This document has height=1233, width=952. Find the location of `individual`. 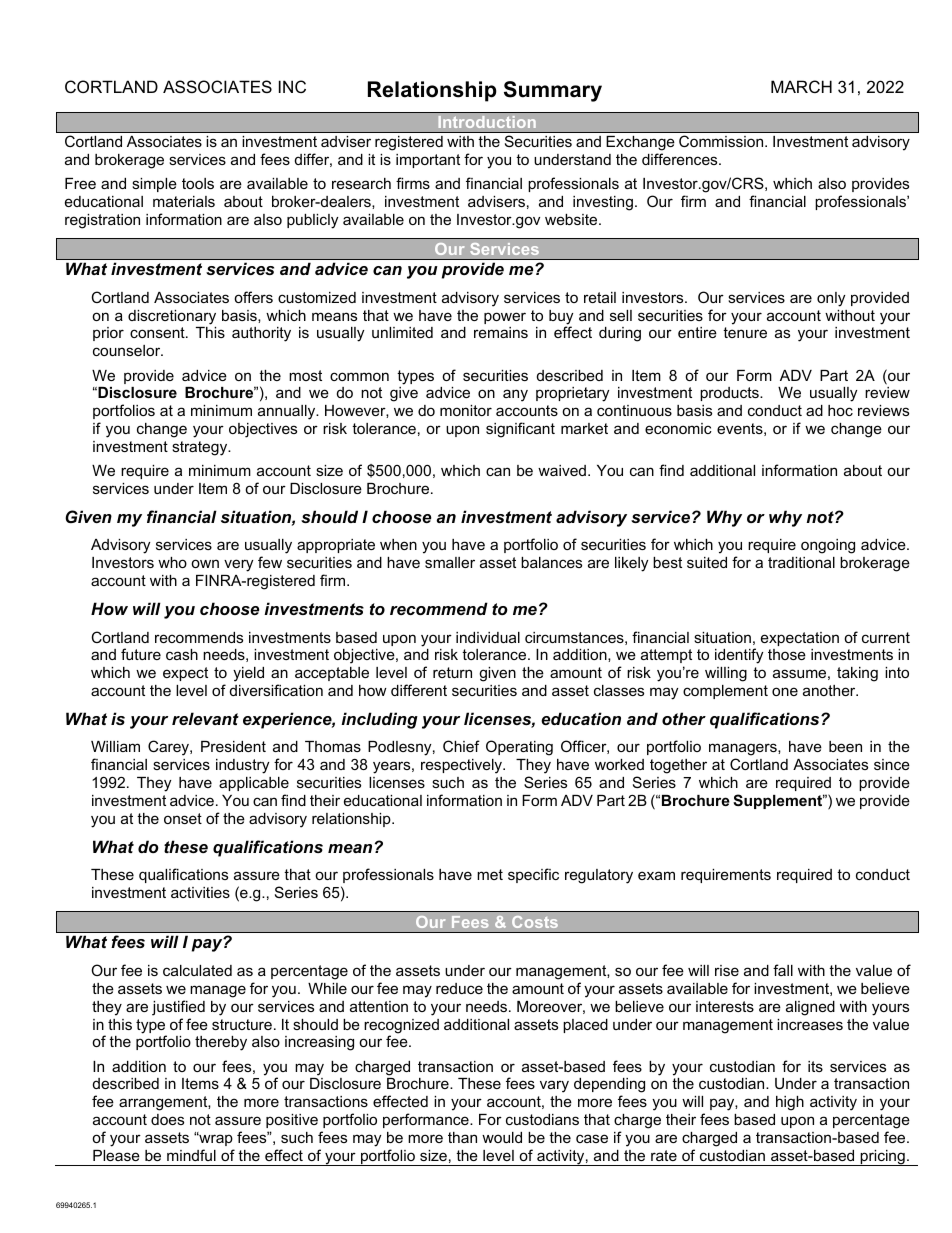

individual is located at coordinates (488, 637).
